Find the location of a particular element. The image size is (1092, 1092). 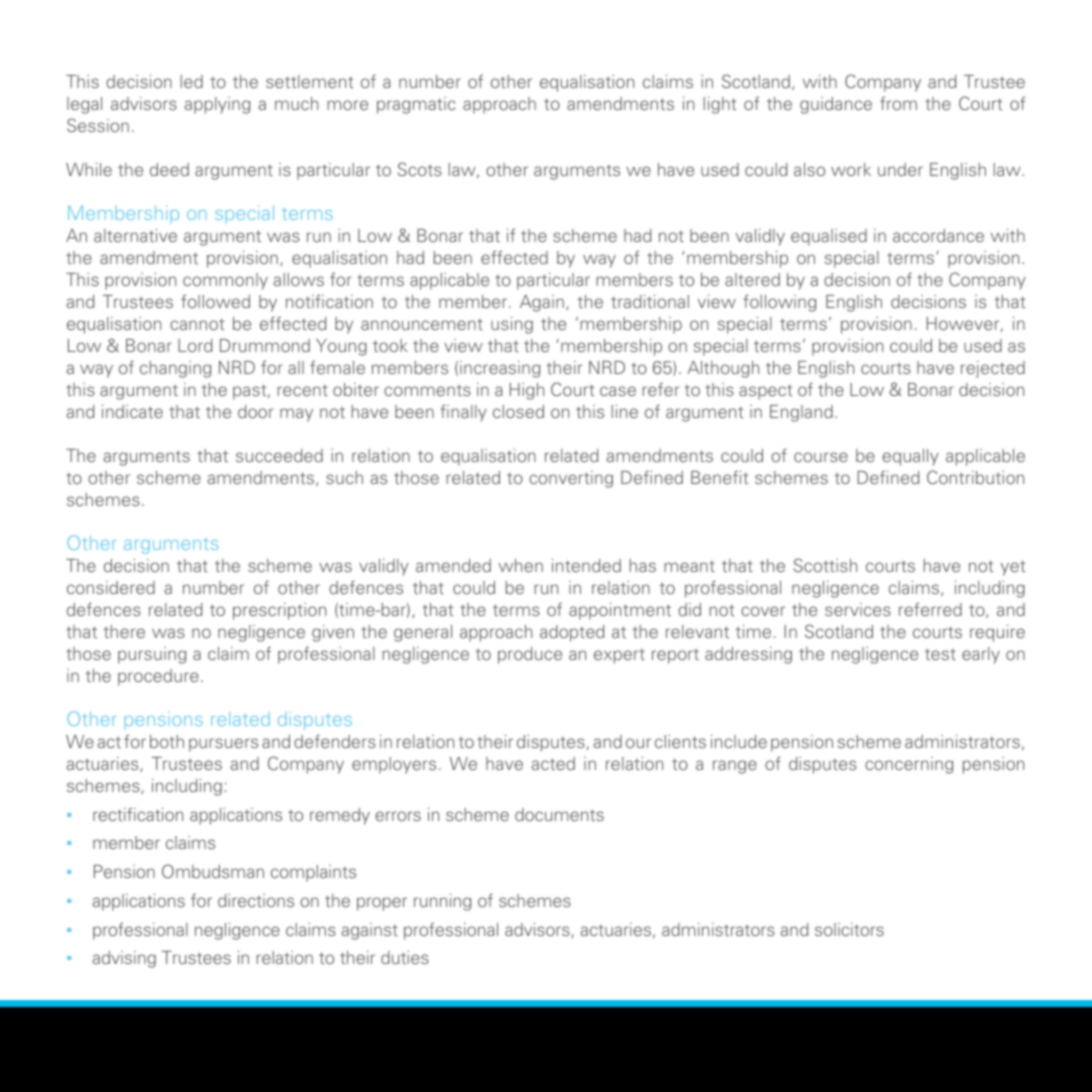

from is located at coordinates (898, 103).
